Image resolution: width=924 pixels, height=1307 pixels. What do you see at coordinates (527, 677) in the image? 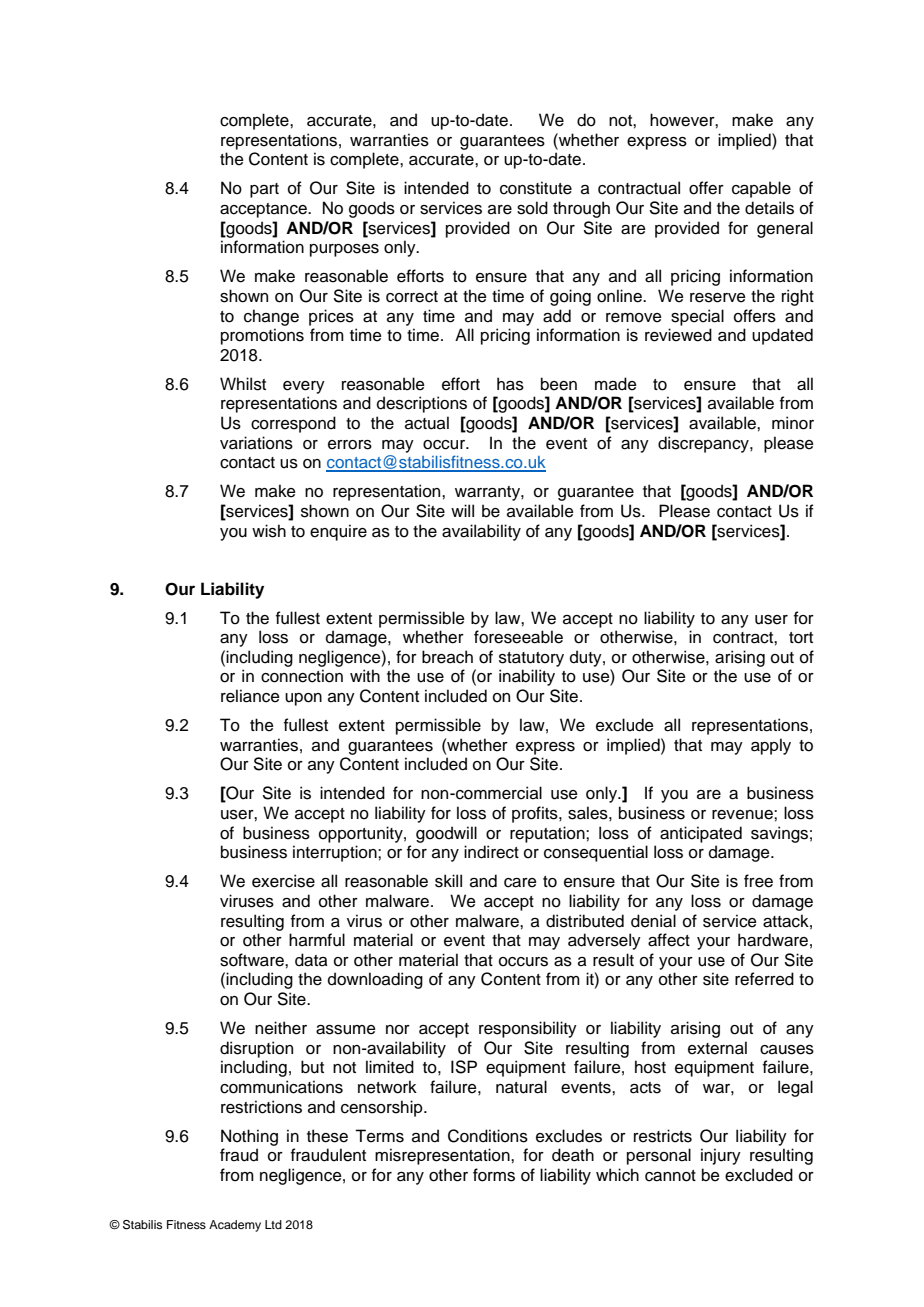
I see `inability` at bounding box center [527, 677].
